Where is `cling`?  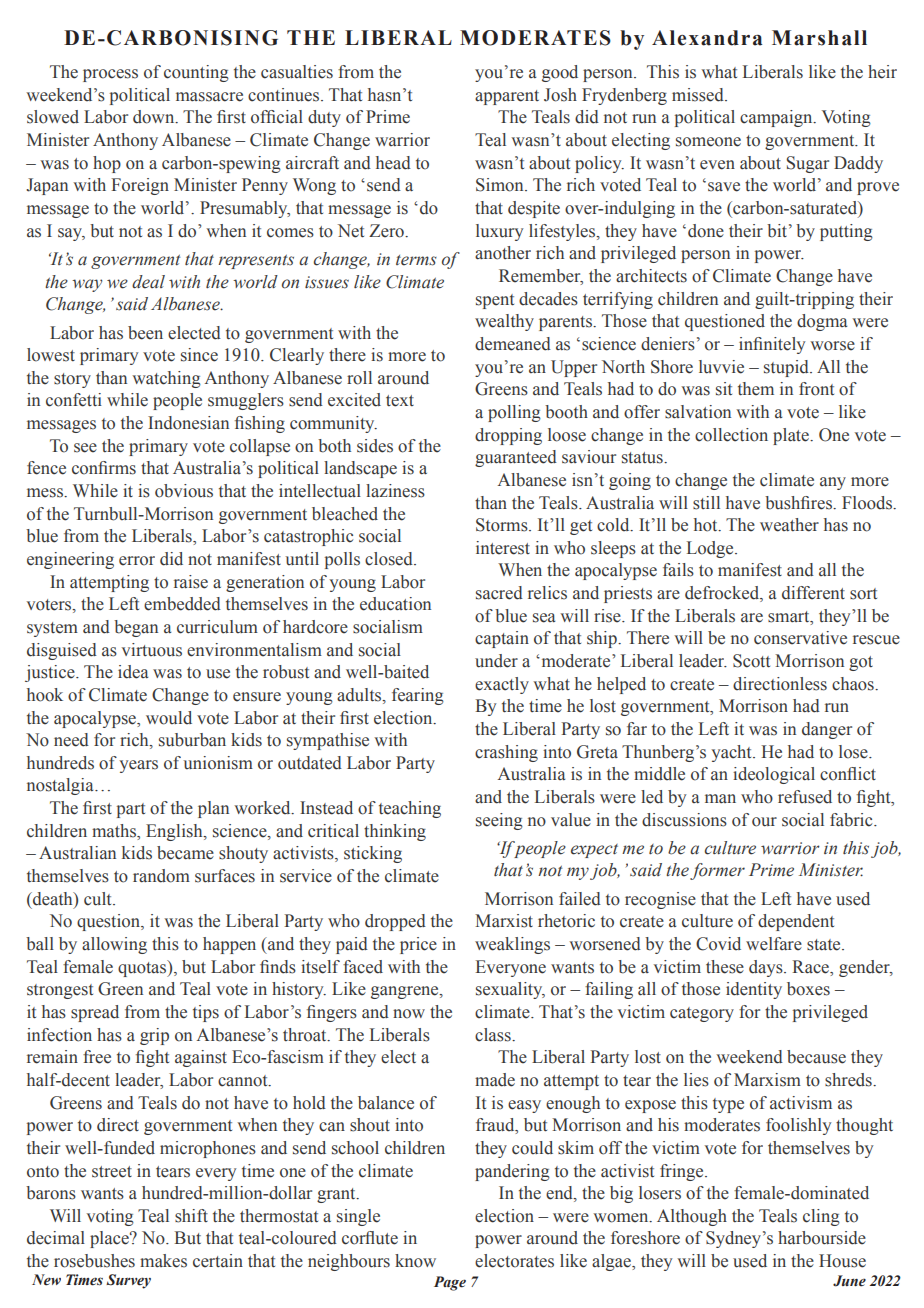
cling is located at coordinates (821, 1217).
